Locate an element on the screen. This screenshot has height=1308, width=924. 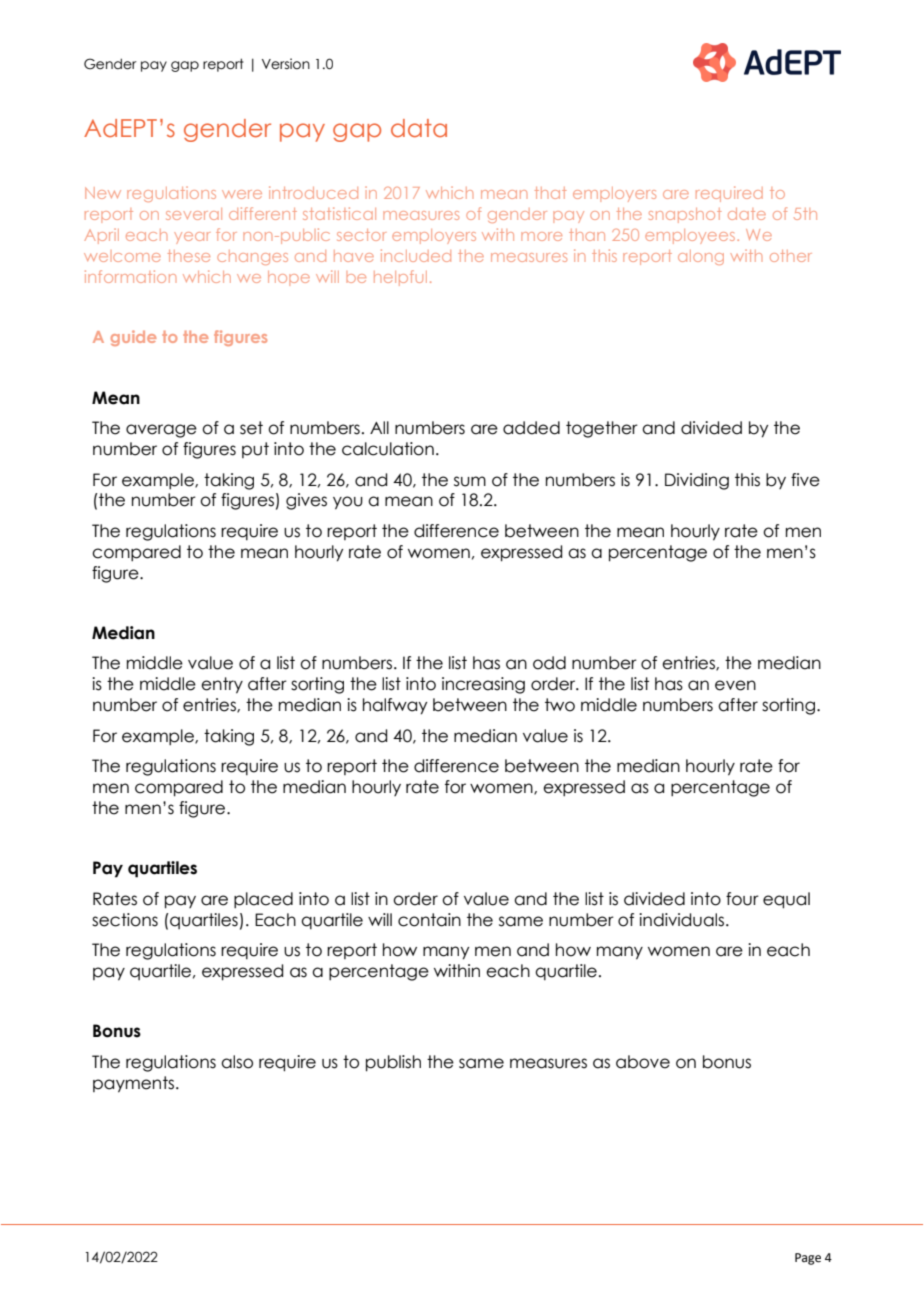
payments is located at coordinates (133, 1084).
